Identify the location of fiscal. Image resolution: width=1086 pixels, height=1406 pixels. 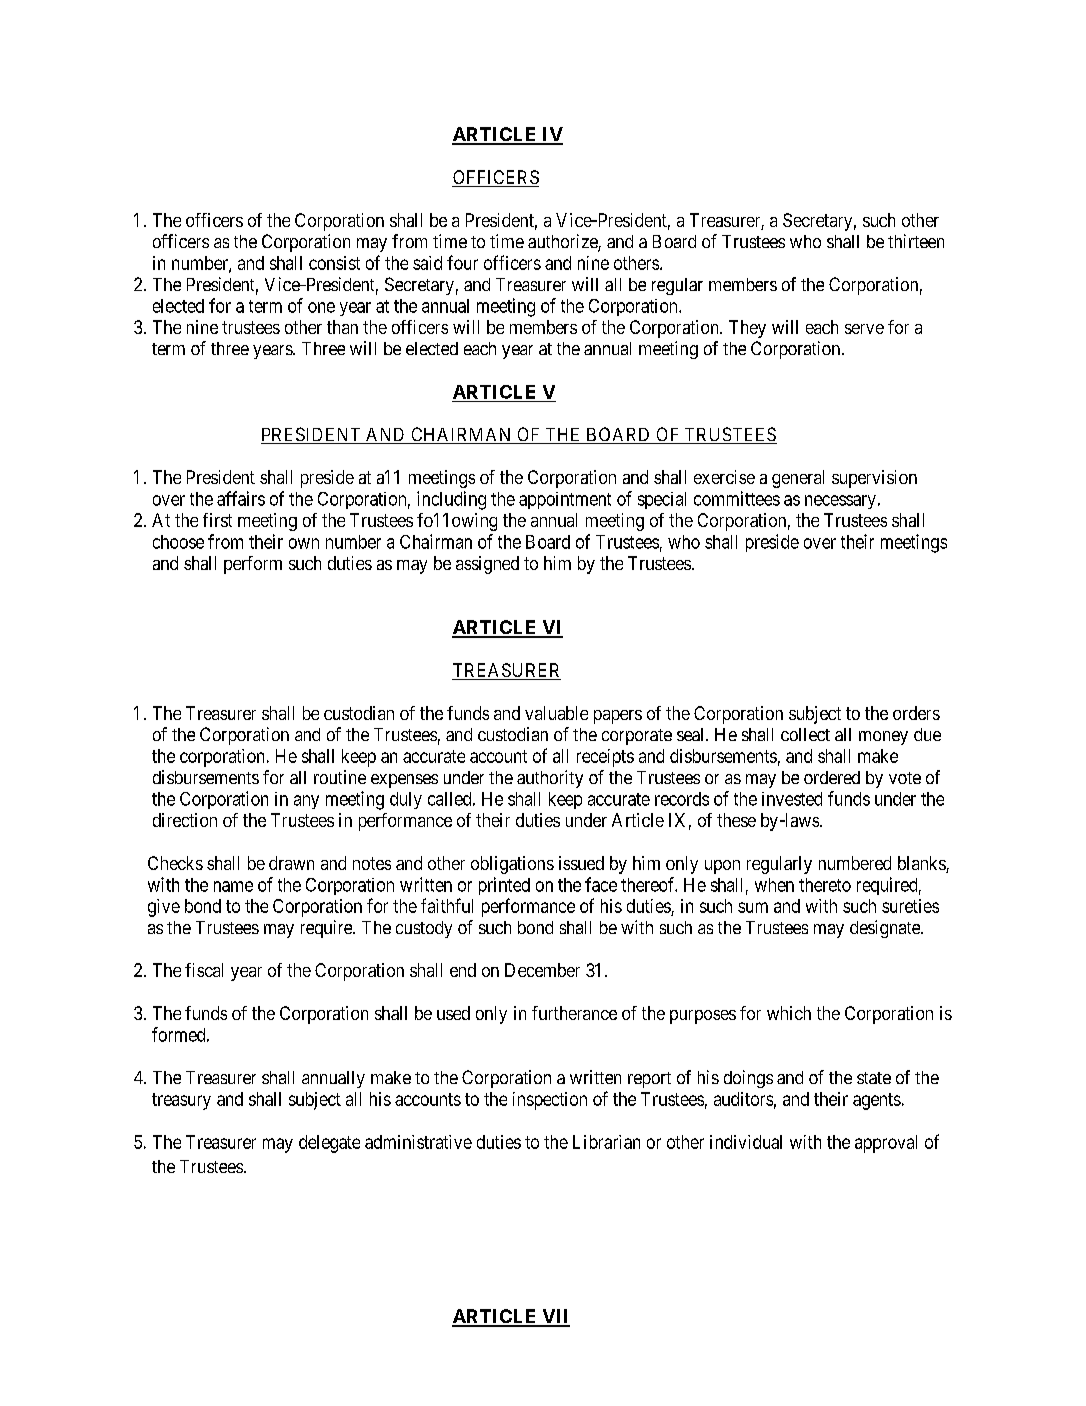
(204, 970).
